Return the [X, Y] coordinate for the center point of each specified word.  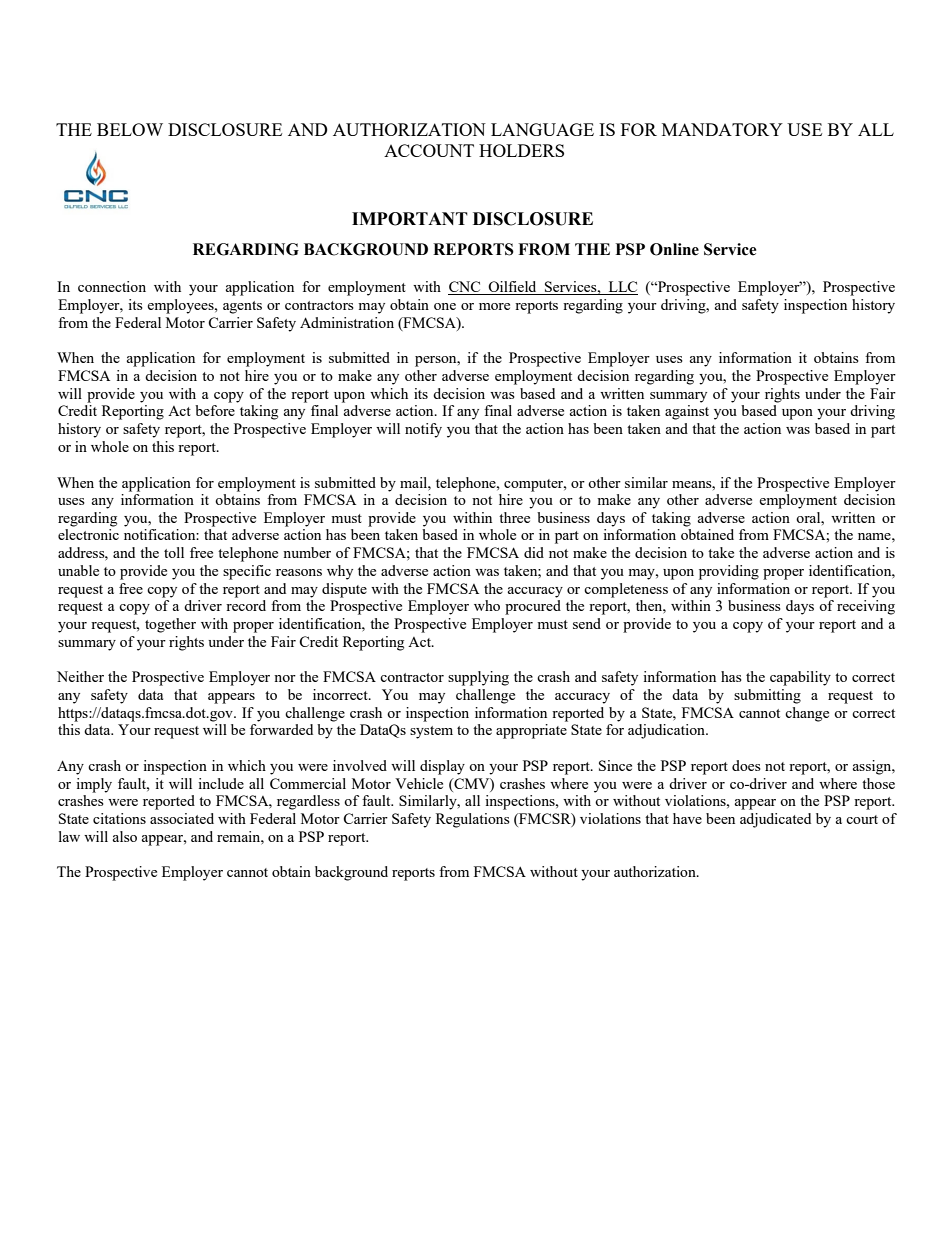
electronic [88, 534]
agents [242, 307]
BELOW [130, 129]
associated [182, 818]
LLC [622, 288]
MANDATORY [722, 129]
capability [800, 678]
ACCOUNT [429, 150]
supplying [478, 678]
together [170, 625]
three [514, 517]
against [687, 412]
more [494, 306]
